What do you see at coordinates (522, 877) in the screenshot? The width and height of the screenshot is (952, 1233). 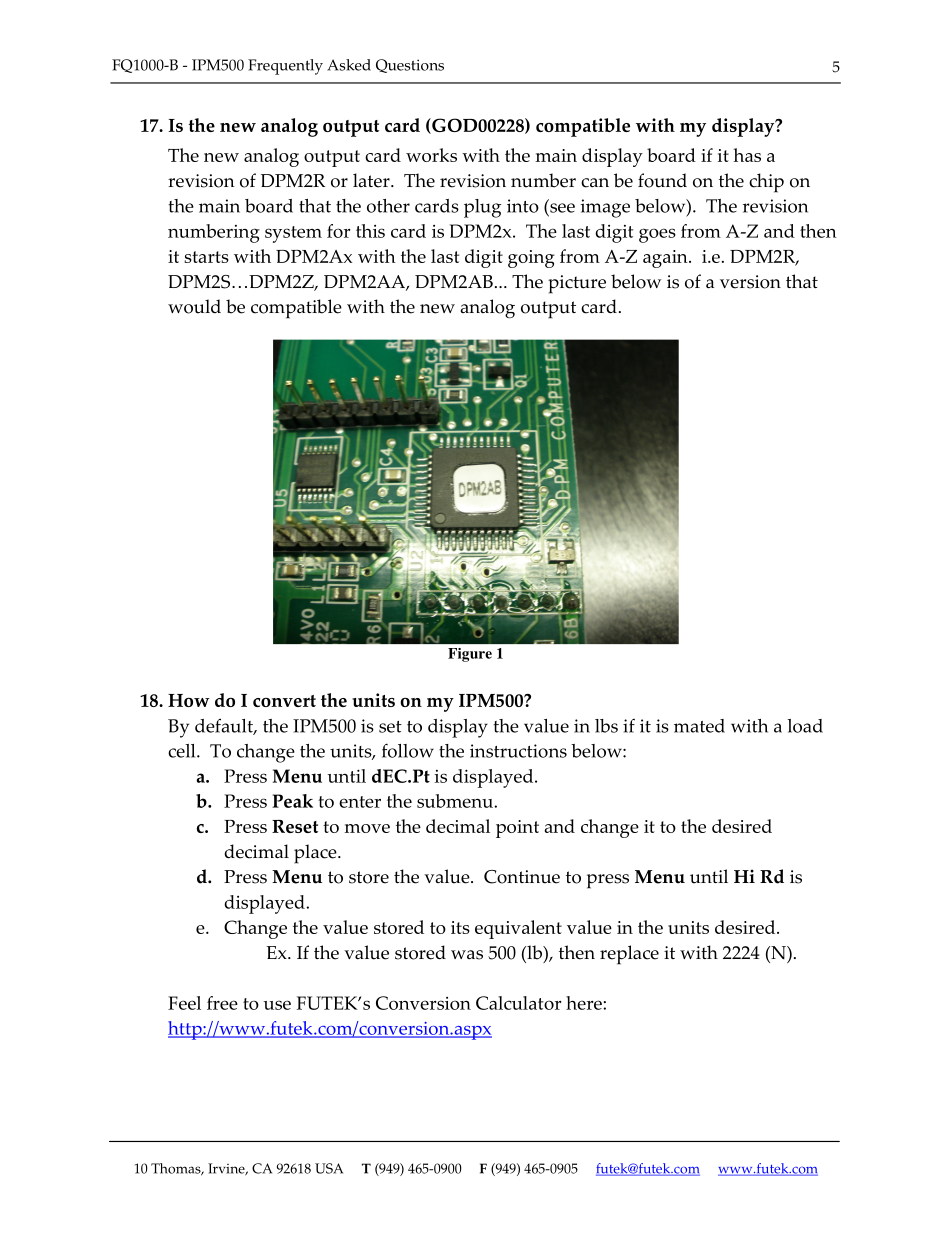 I see `Continue` at bounding box center [522, 877].
